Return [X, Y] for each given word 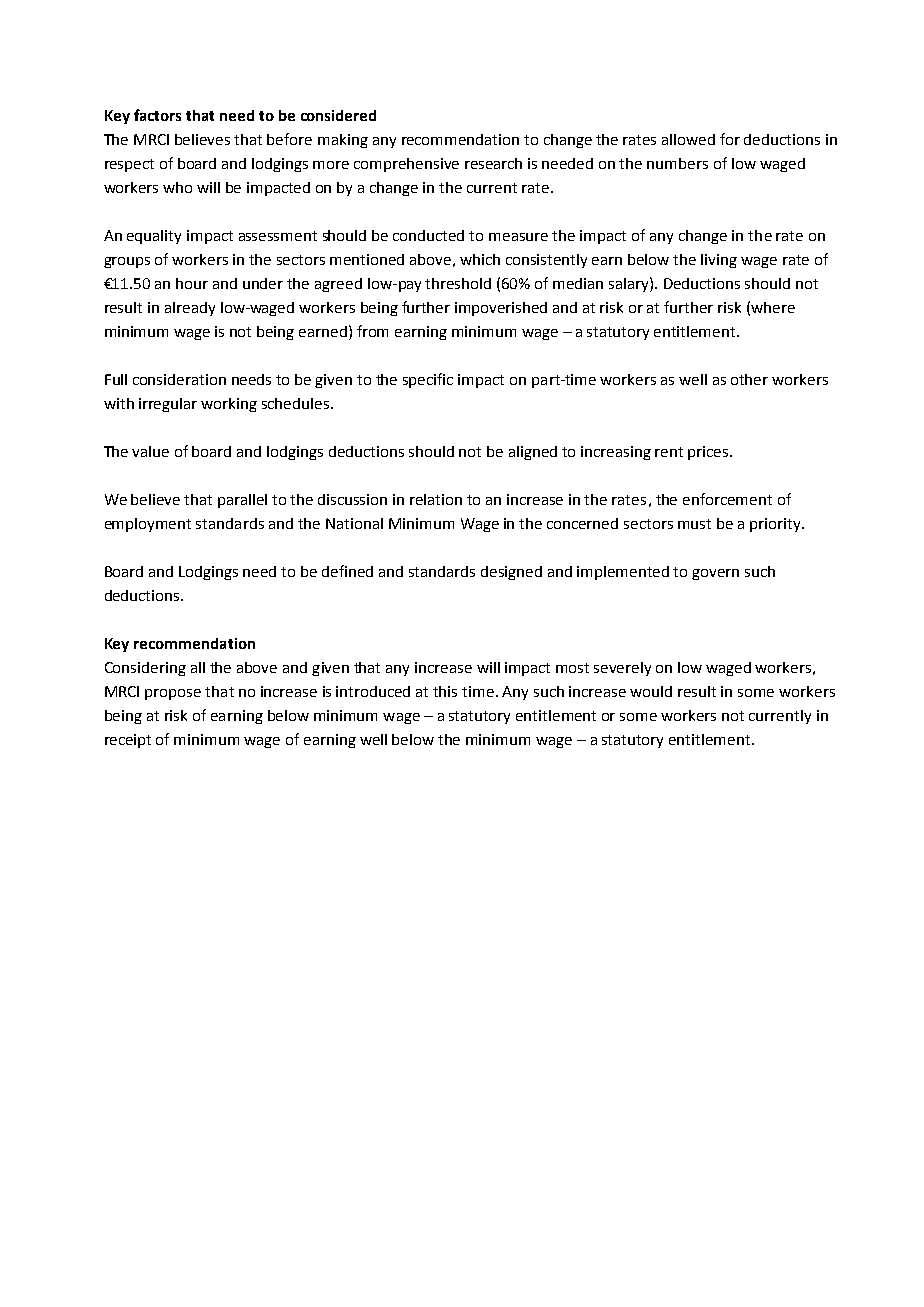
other [749, 379]
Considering [145, 669]
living [719, 261]
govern [715, 574]
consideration [179, 379]
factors [157, 115]
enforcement [727, 499]
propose [173, 694]
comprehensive [406, 165]
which [480, 259]
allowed [688, 139]
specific [428, 380]
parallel [242, 501]
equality [154, 237]
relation [436, 499]
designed [511, 573]
